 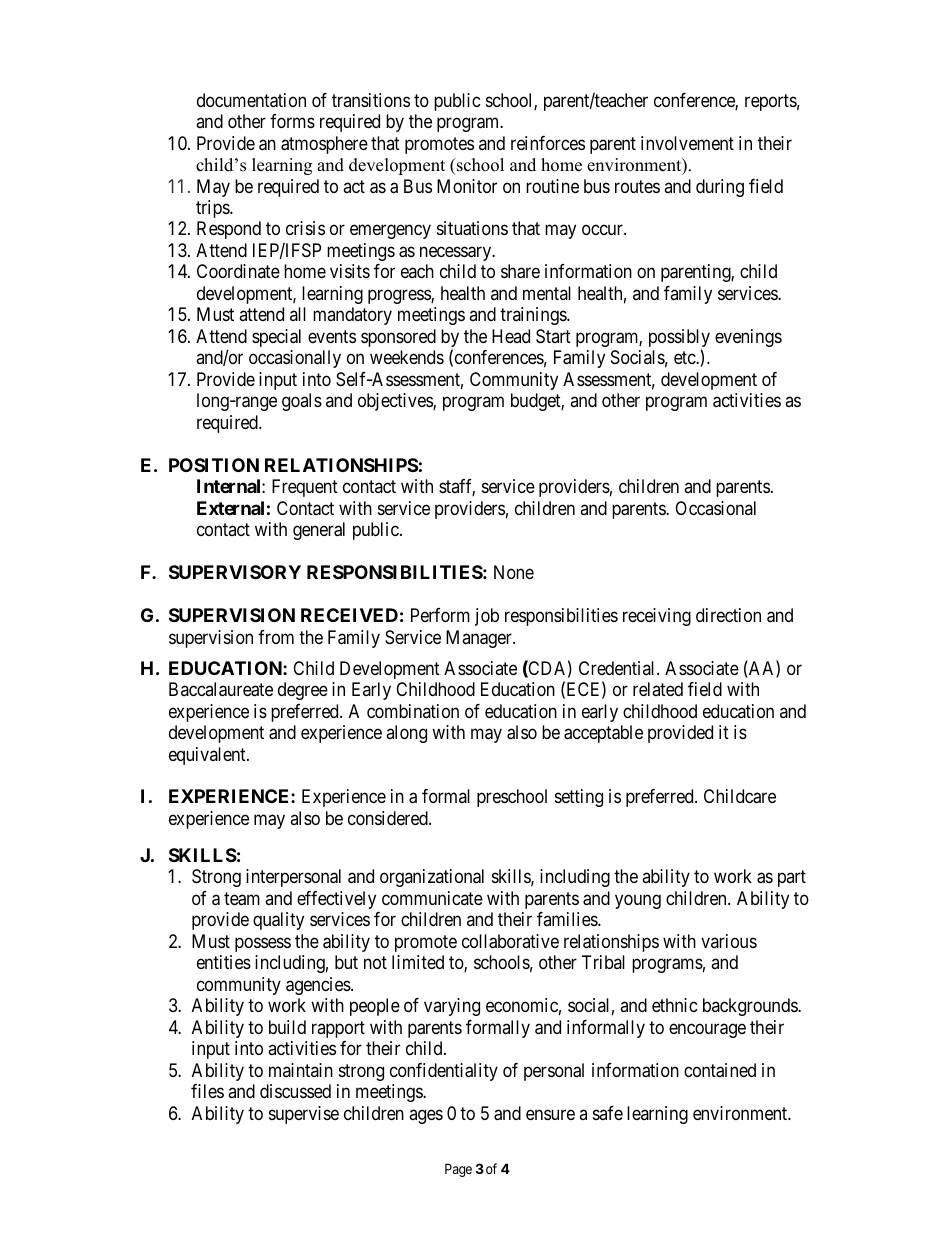 What do you see at coordinates (305, 488) in the page?
I see `Frequent` at bounding box center [305, 488].
